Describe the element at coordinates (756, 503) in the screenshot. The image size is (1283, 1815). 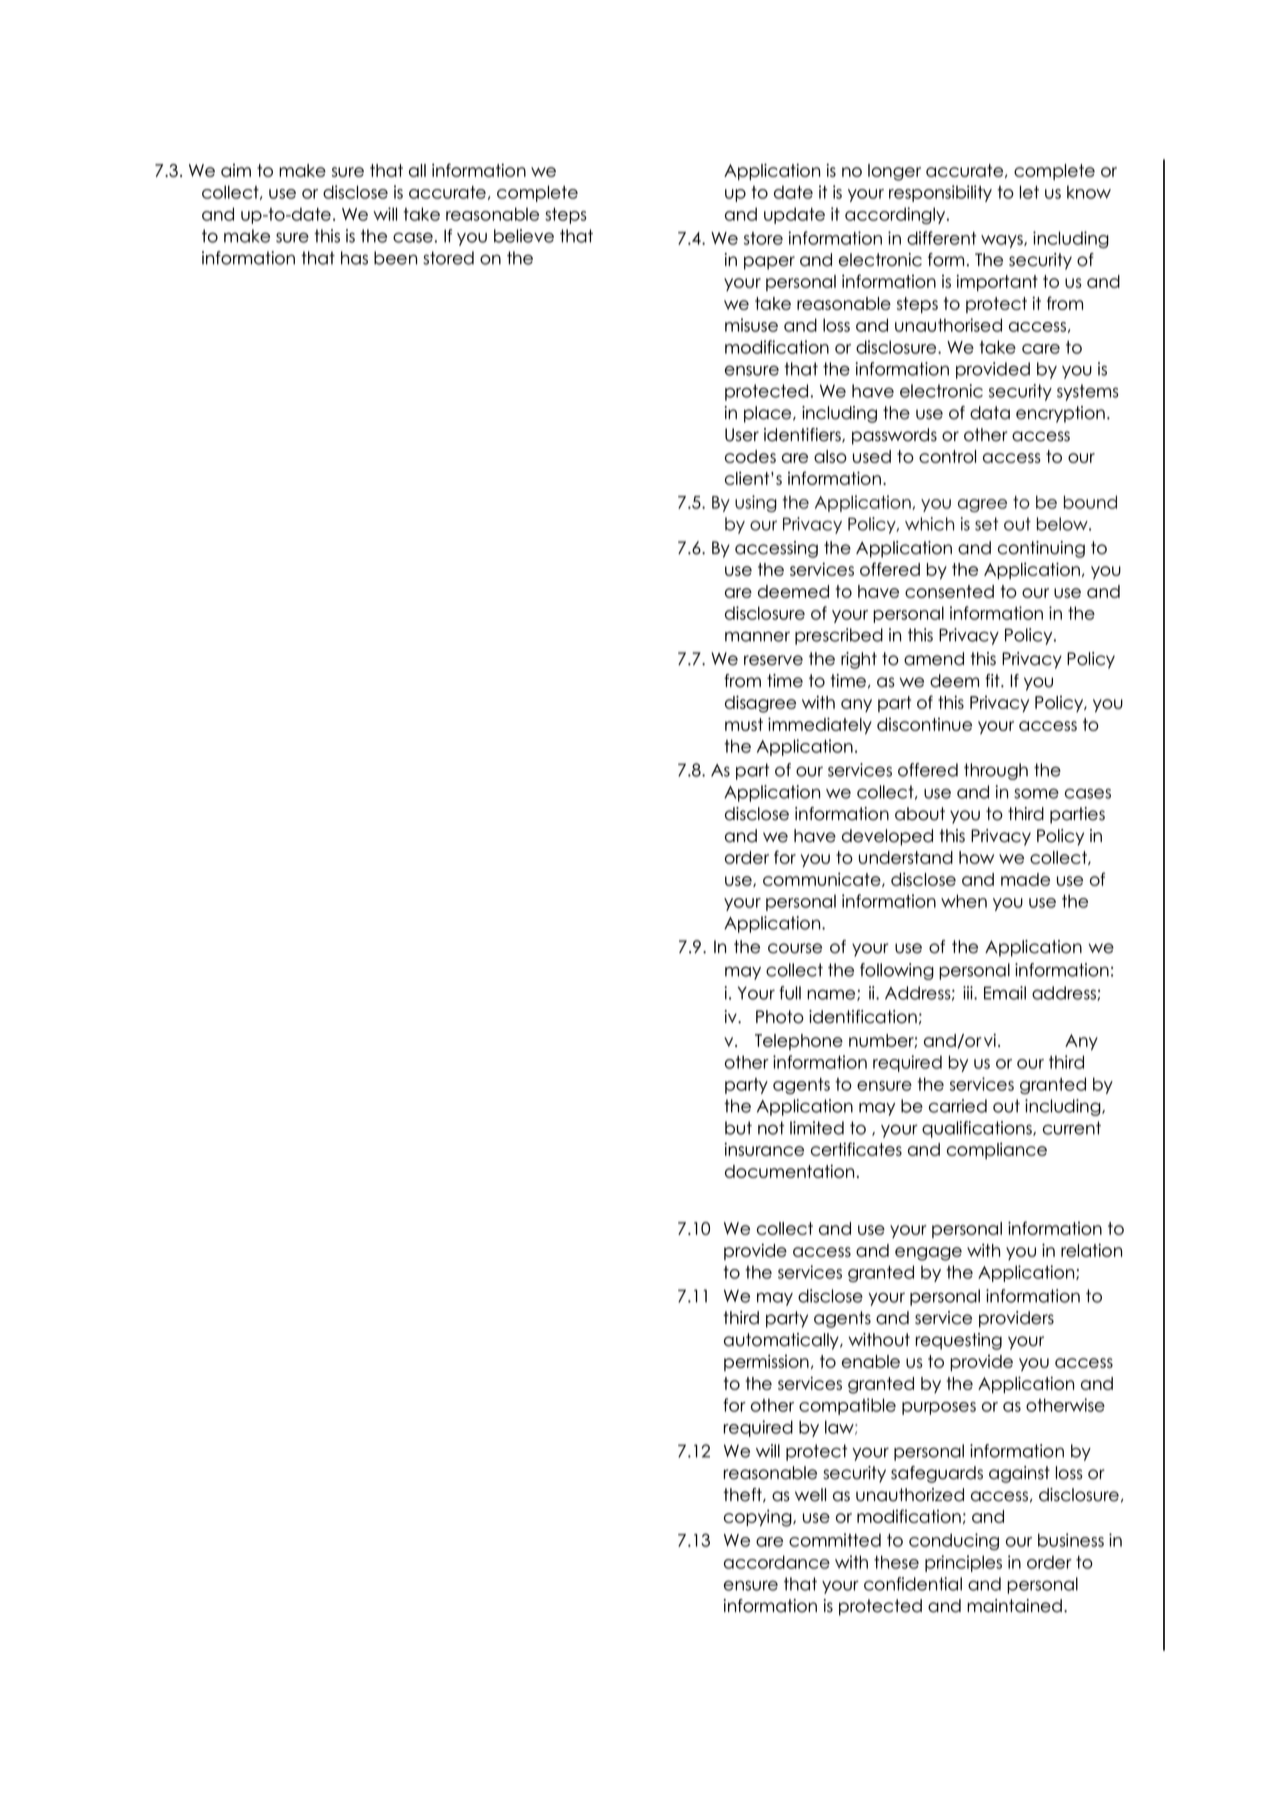
I see `using` at that location.
